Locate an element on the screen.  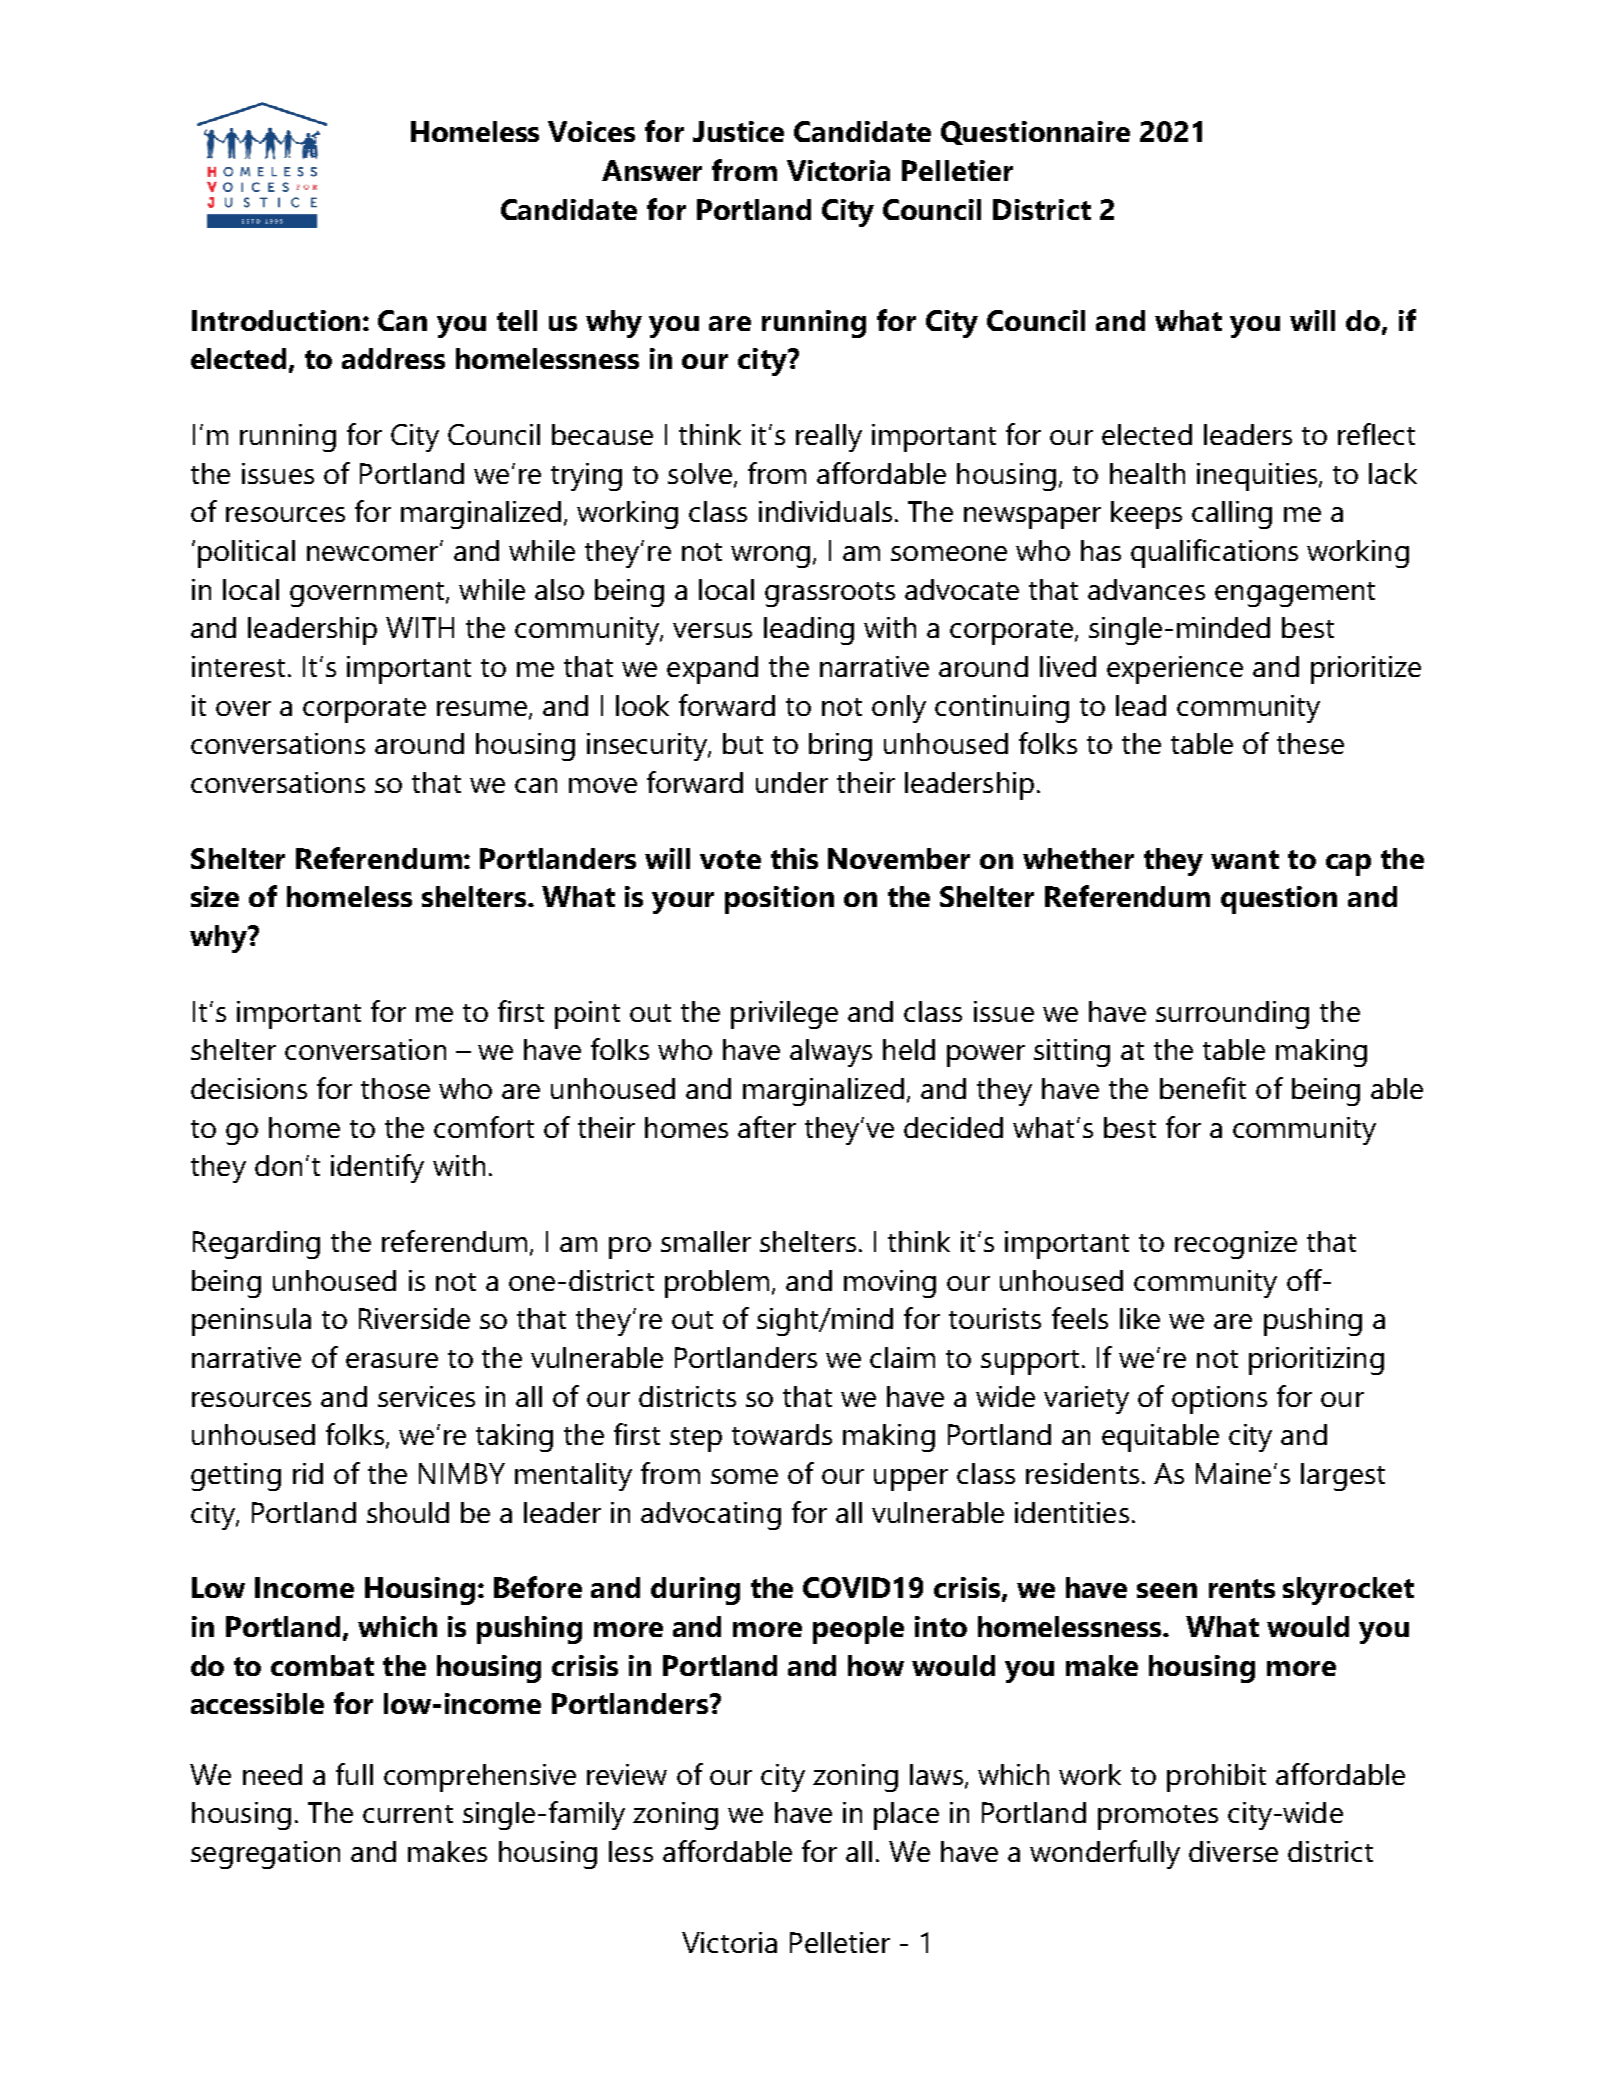
privilege is located at coordinates (784, 1015).
